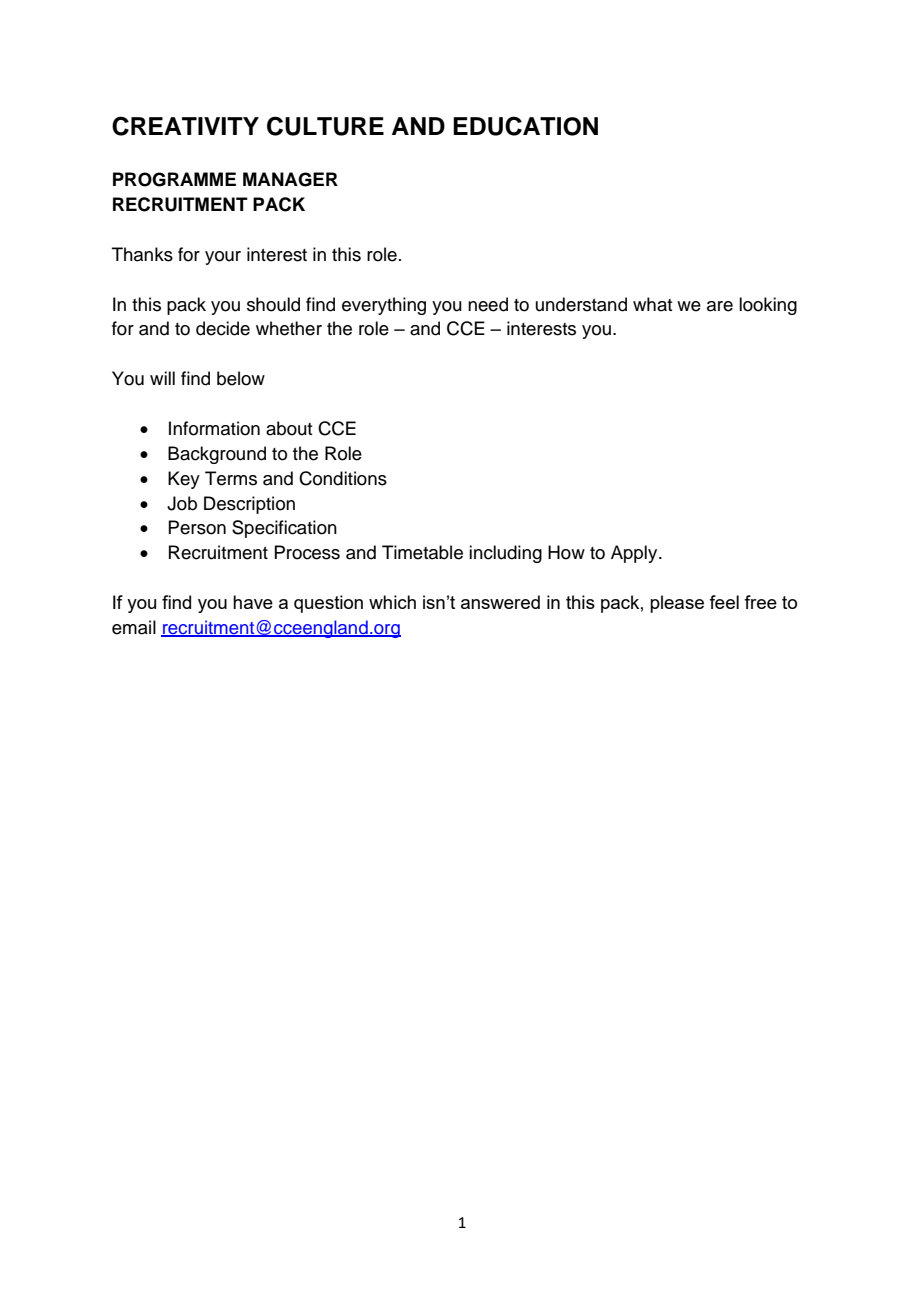  Describe the element at coordinates (182, 503) in the page. I see `Job` at that location.
